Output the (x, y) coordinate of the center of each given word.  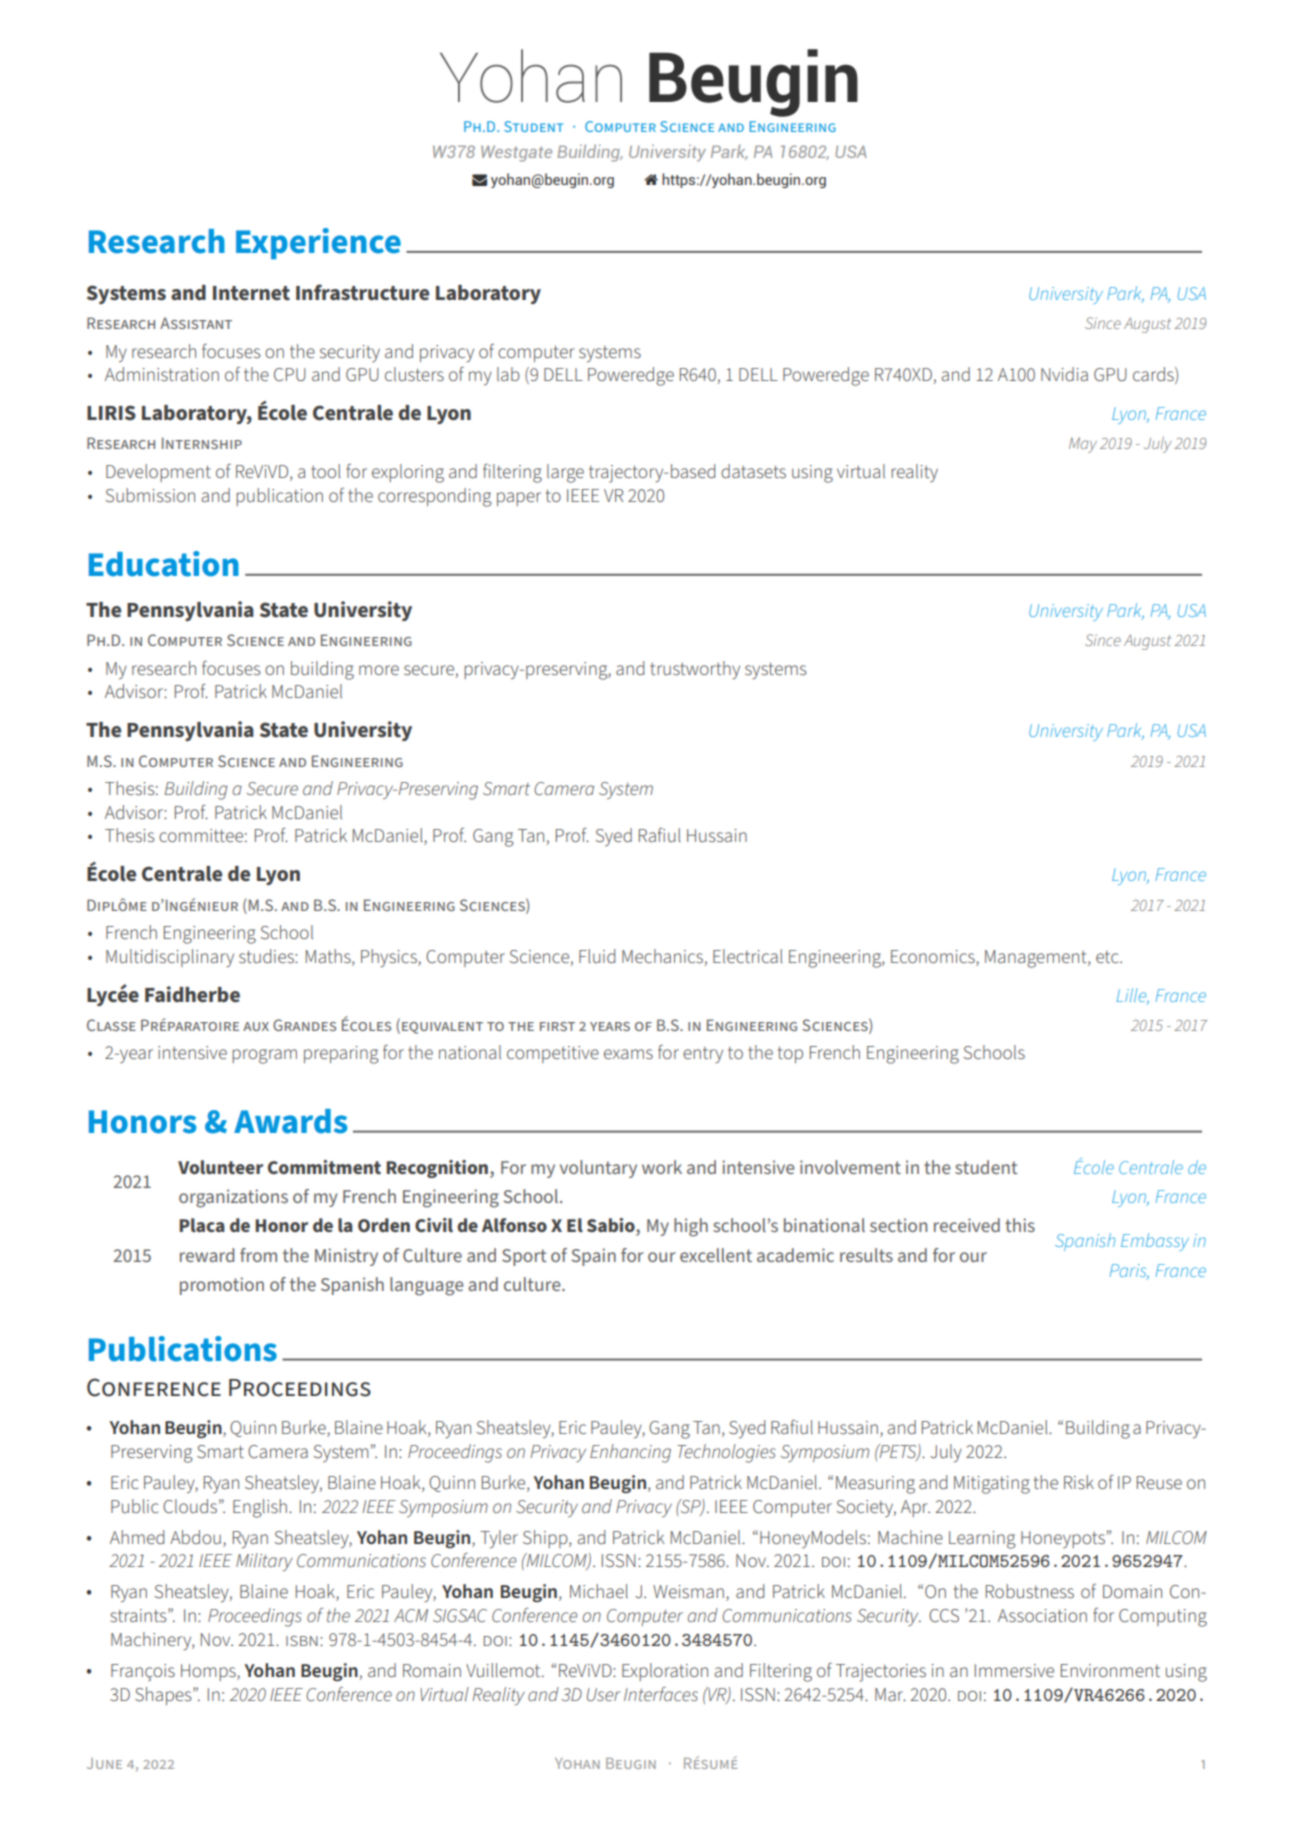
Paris (1129, 1271)
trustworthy (695, 670)
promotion (222, 1286)
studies (267, 956)
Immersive (1014, 1670)
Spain (593, 1257)
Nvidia (1064, 374)
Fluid (597, 956)
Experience (318, 243)
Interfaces (661, 1694)
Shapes (164, 1696)
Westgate (516, 154)
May (1083, 445)
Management (1037, 959)
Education (164, 564)
